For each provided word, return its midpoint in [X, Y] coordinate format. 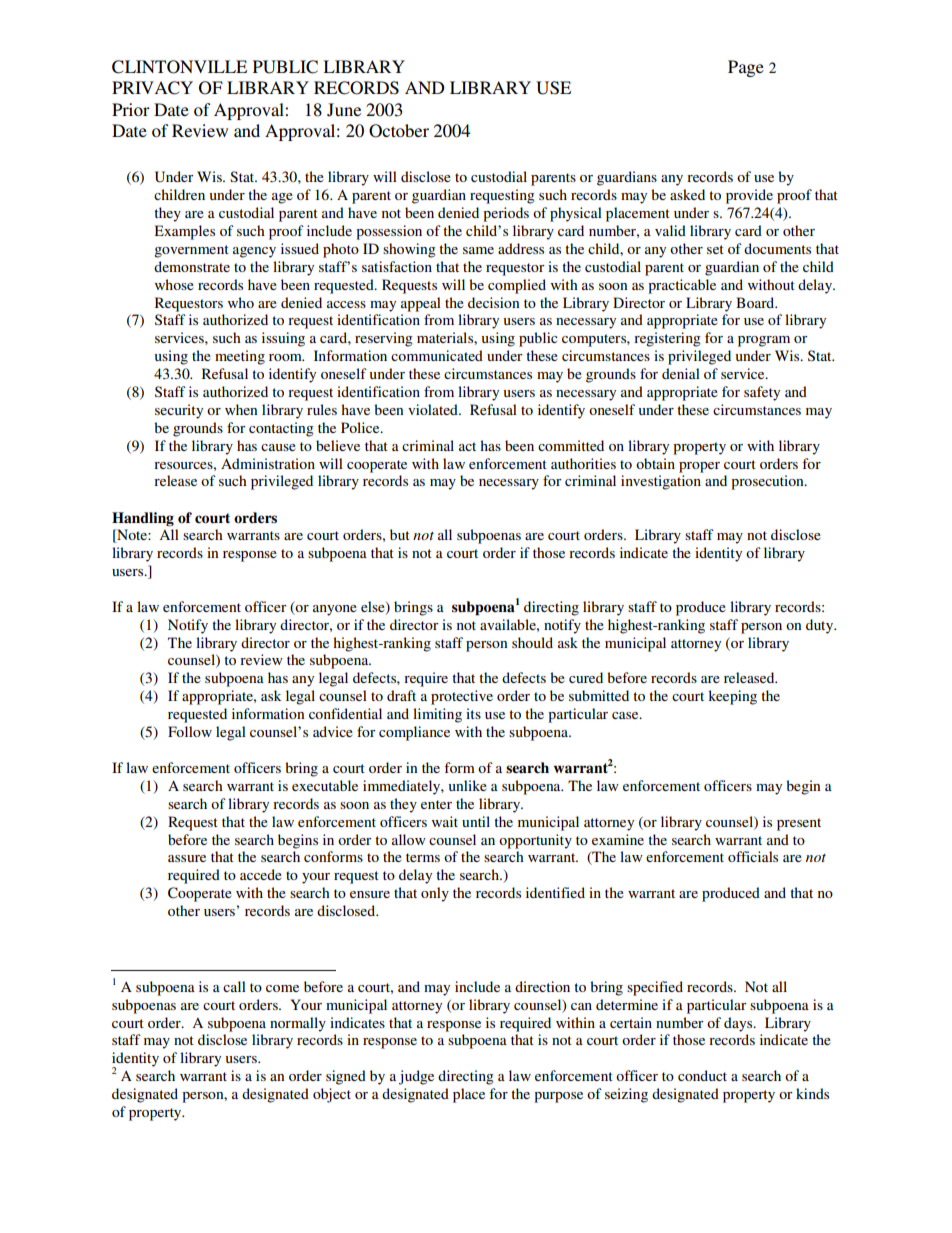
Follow [190, 731]
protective [462, 697]
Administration [268, 463]
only [435, 894]
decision [493, 302]
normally [298, 1024]
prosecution [768, 482]
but [400, 534]
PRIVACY [152, 88]
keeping [732, 697]
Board [756, 302]
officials [753, 856]
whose [174, 284]
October [399, 131]
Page [746, 68]
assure [187, 858]
